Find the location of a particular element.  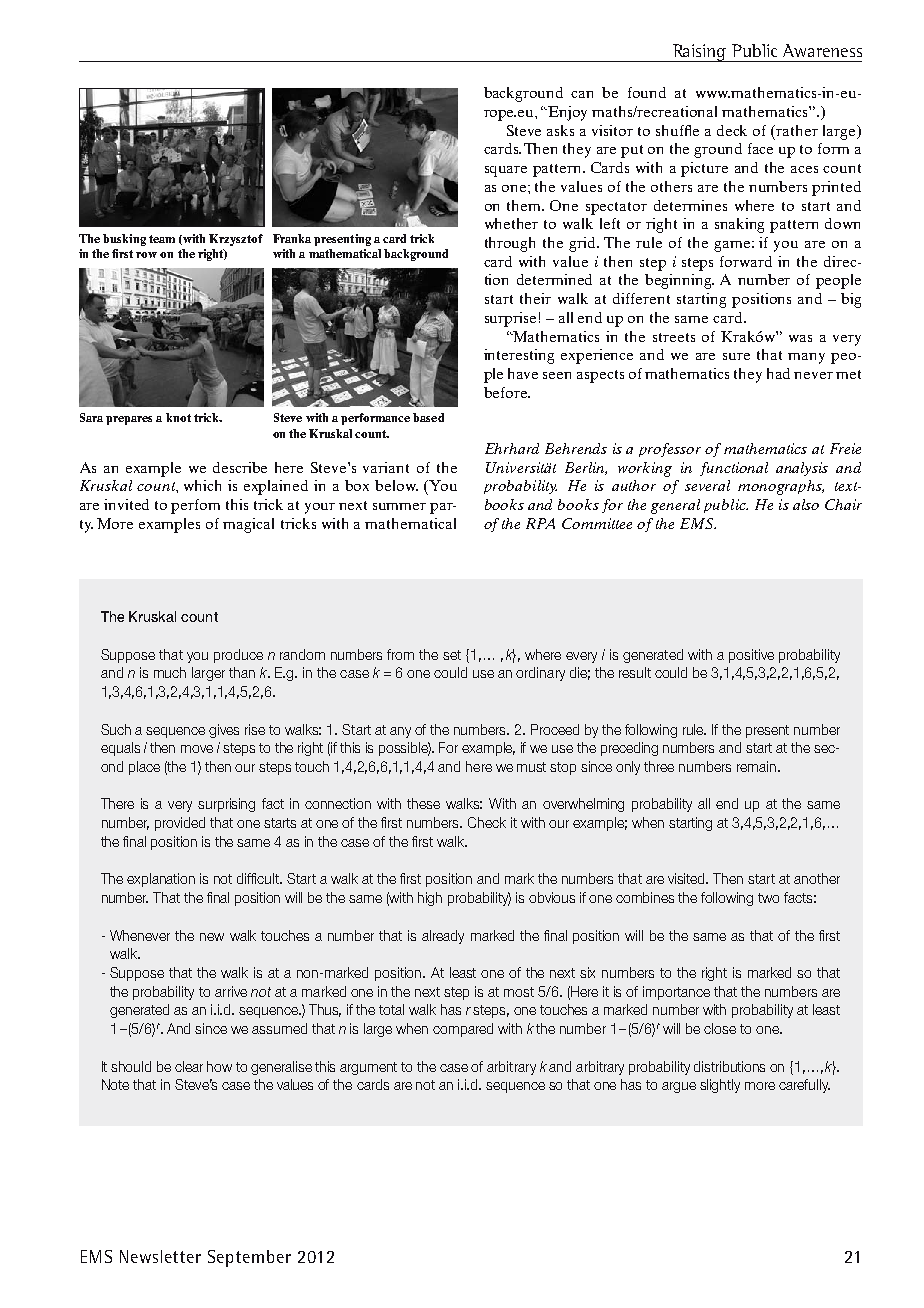

asks is located at coordinates (560, 130).
